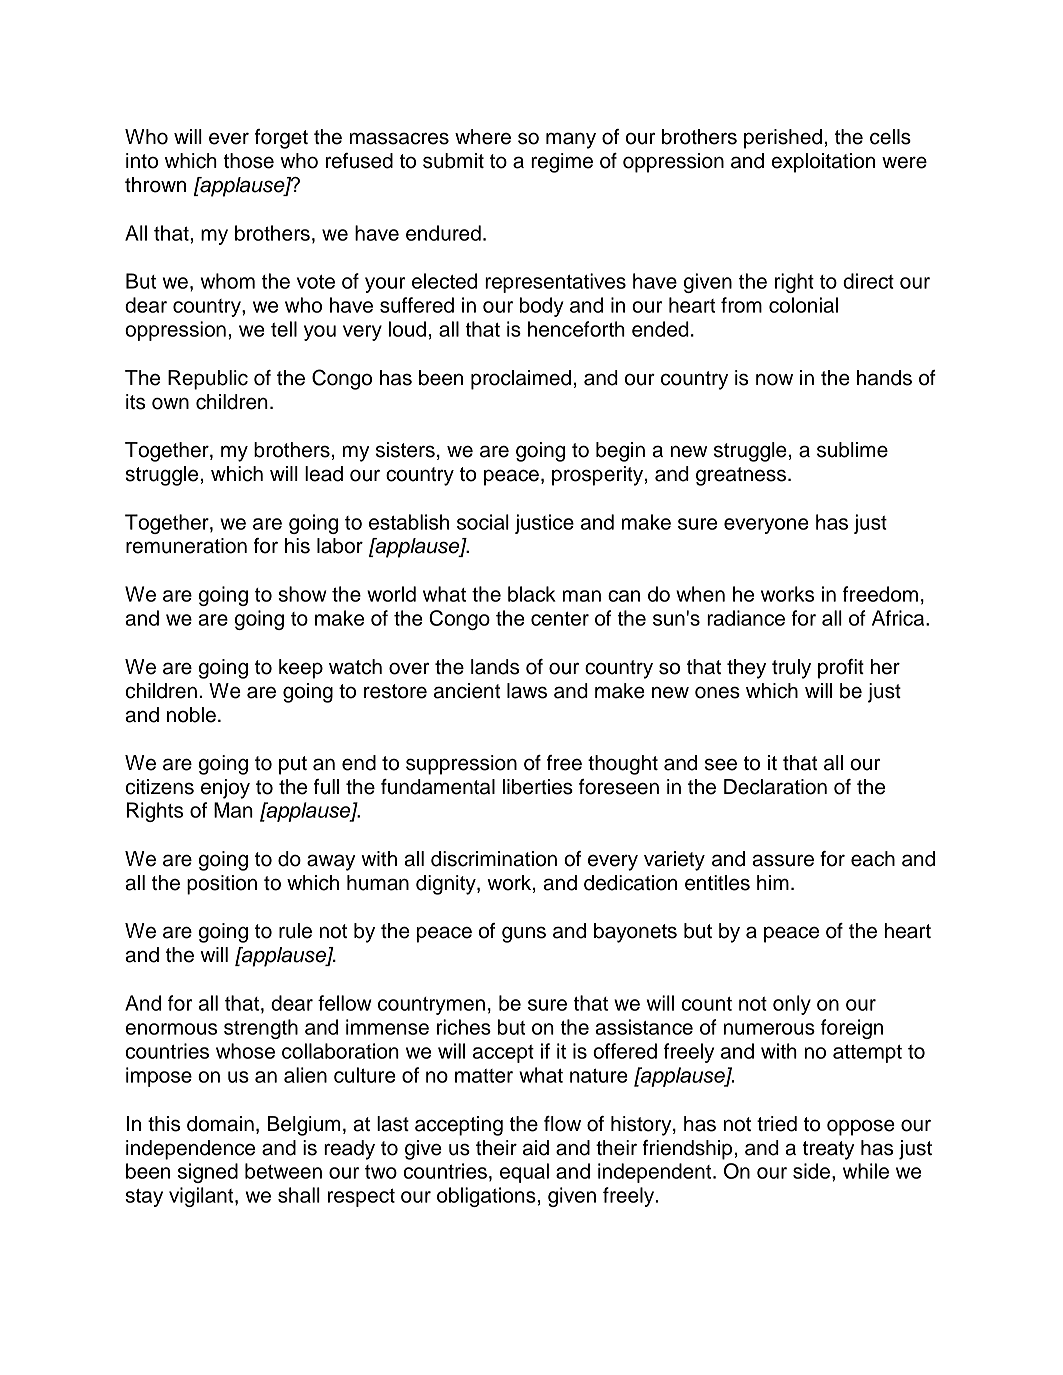  I want to click on proclaimed, so click(521, 380).
